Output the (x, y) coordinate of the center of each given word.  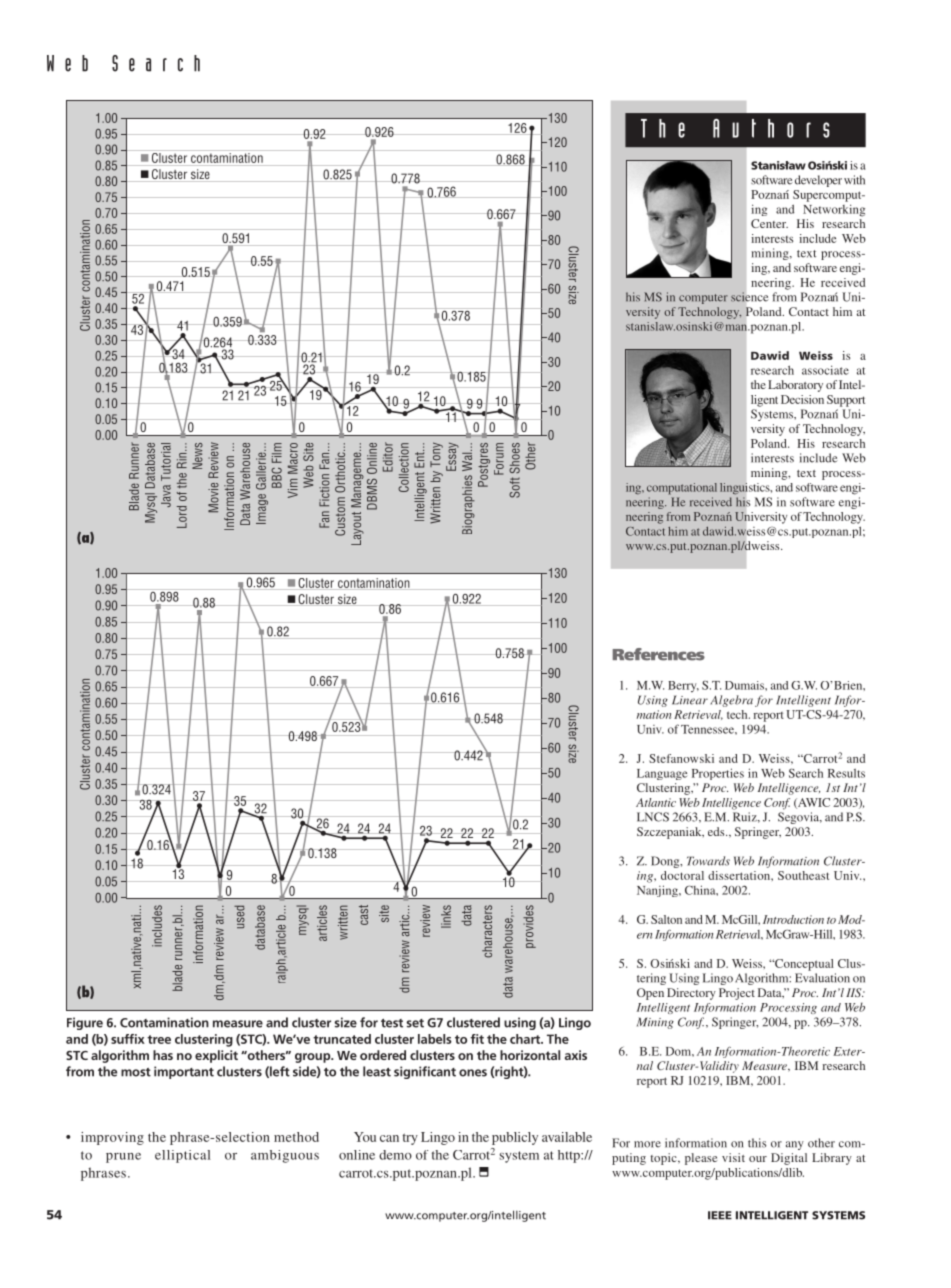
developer (818, 181)
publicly (515, 1138)
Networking (834, 210)
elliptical (183, 1156)
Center (769, 223)
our (758, 1159)
